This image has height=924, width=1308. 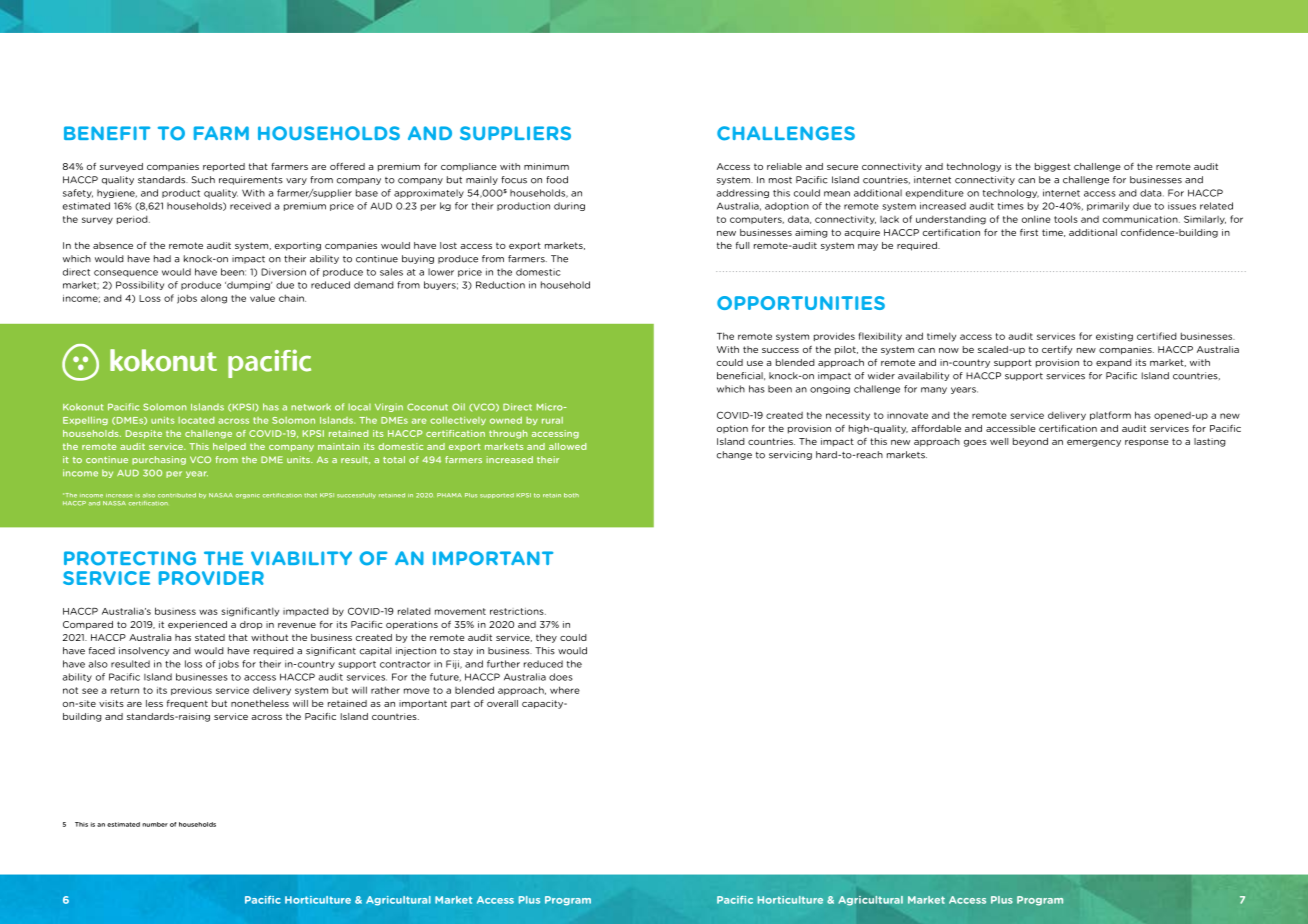 I want to click on biggest, so click(x=1053, y=167).
